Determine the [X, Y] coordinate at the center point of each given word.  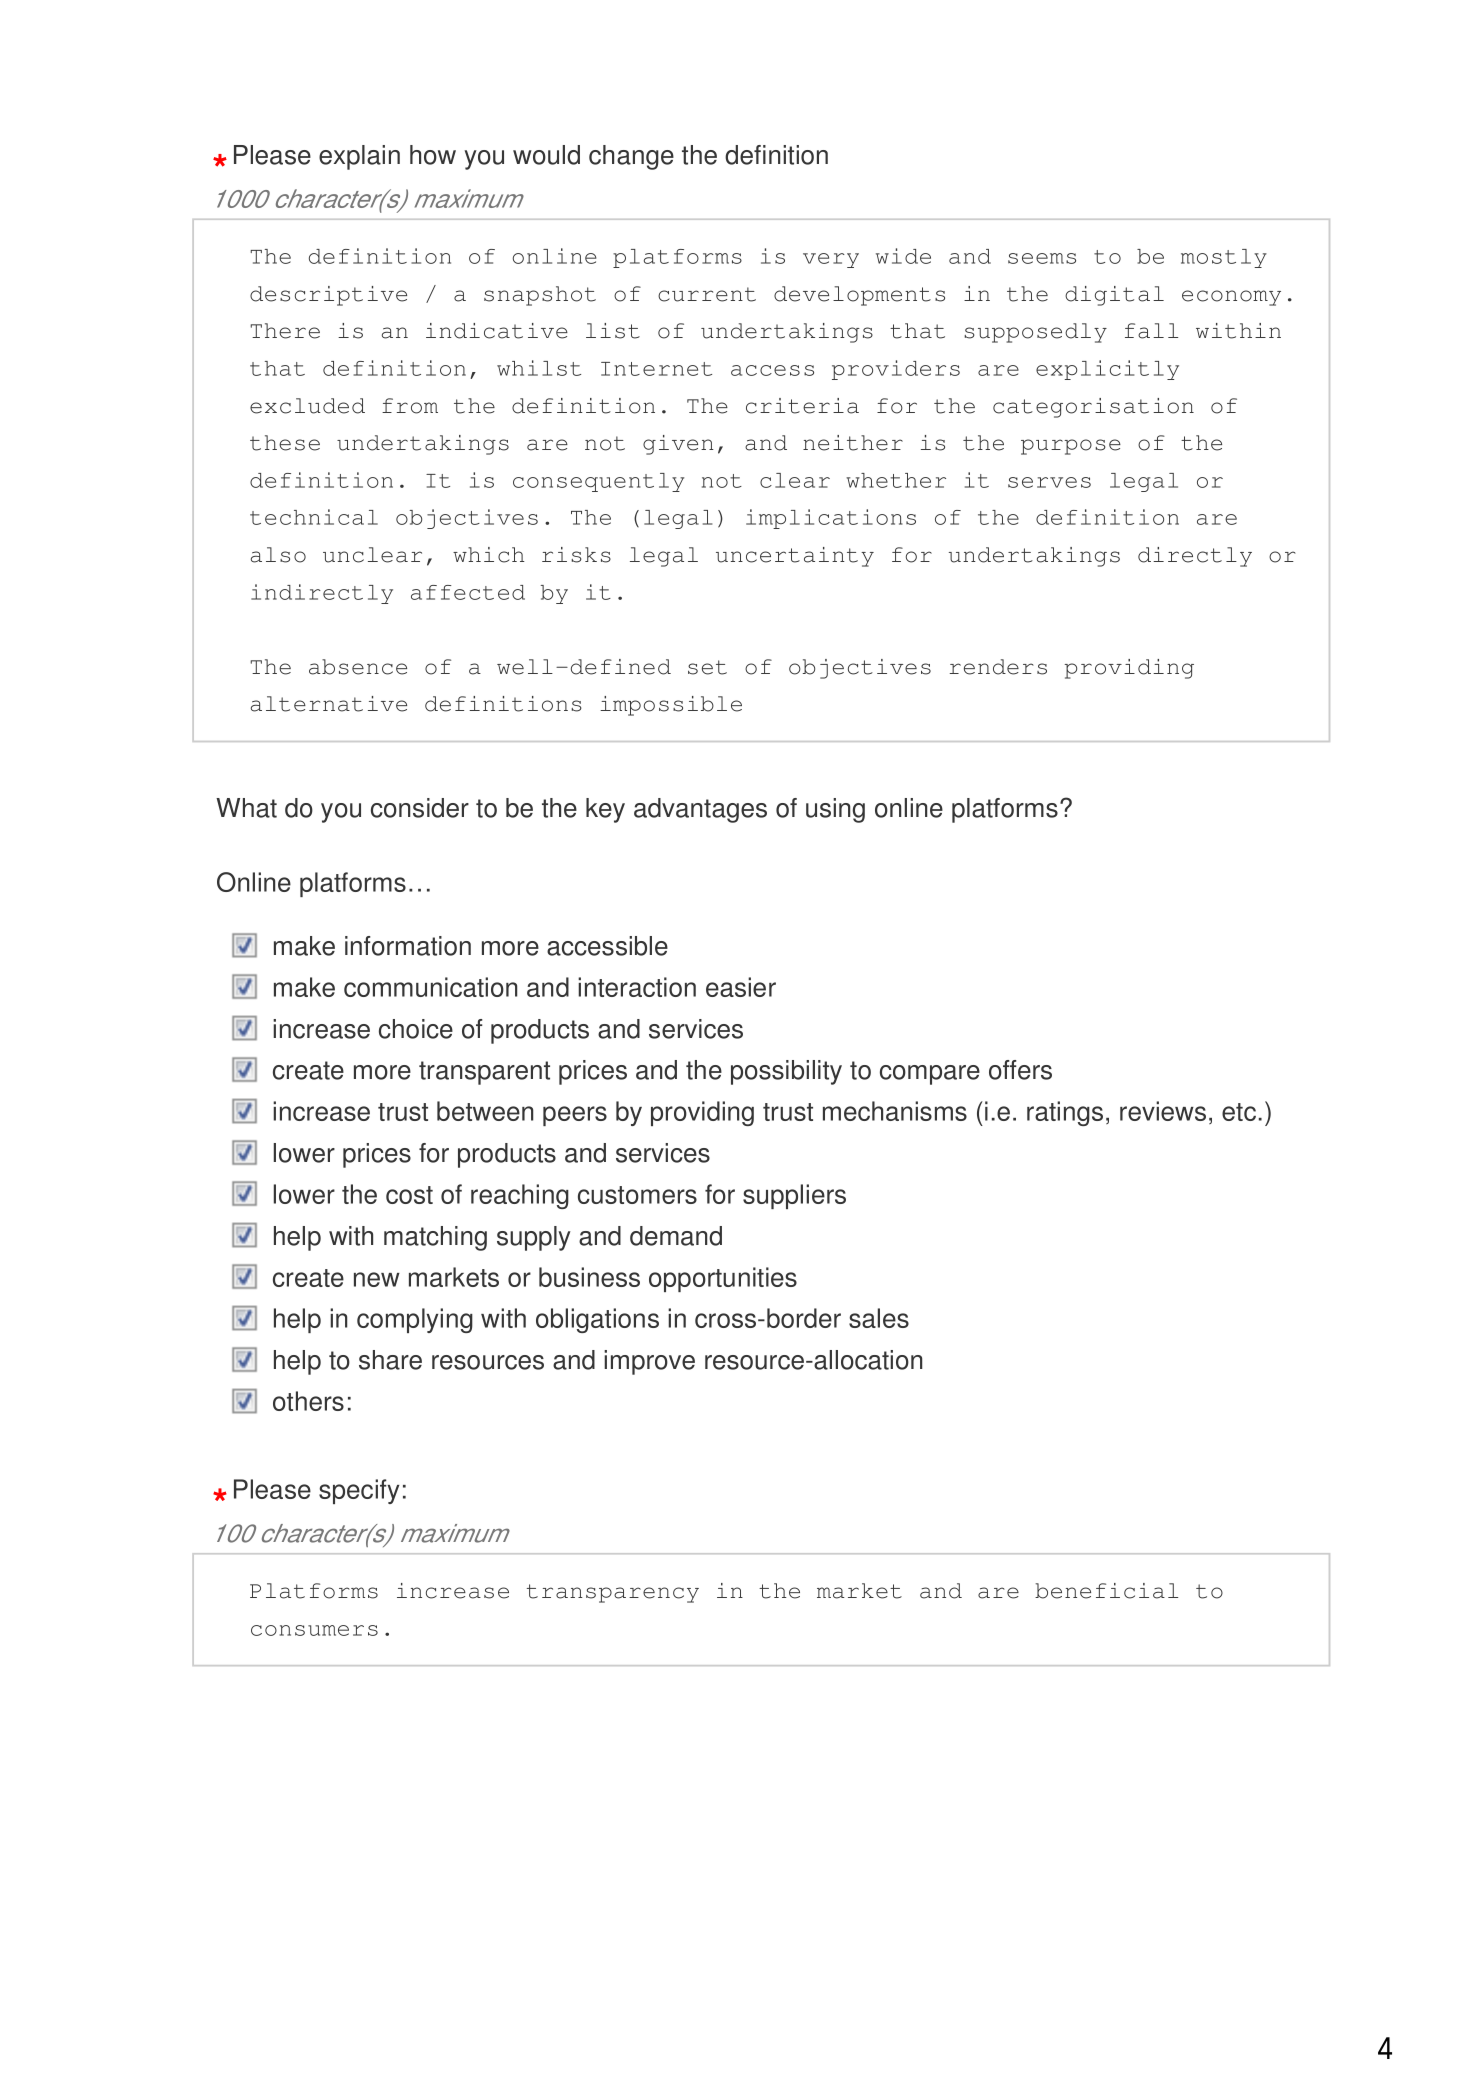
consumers [314, 1630]
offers [1020, 1070]
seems [1042, 258]
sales [879, 1318]
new [377, 1279]
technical [314, 517]
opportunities [723, 1279]
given [678, 445]
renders [998, 667]
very [831, 260]
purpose [1071, 447]
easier [741, 987]
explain [359, 157]
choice [416, 1029]
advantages [700, 810]
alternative [329, 704]
